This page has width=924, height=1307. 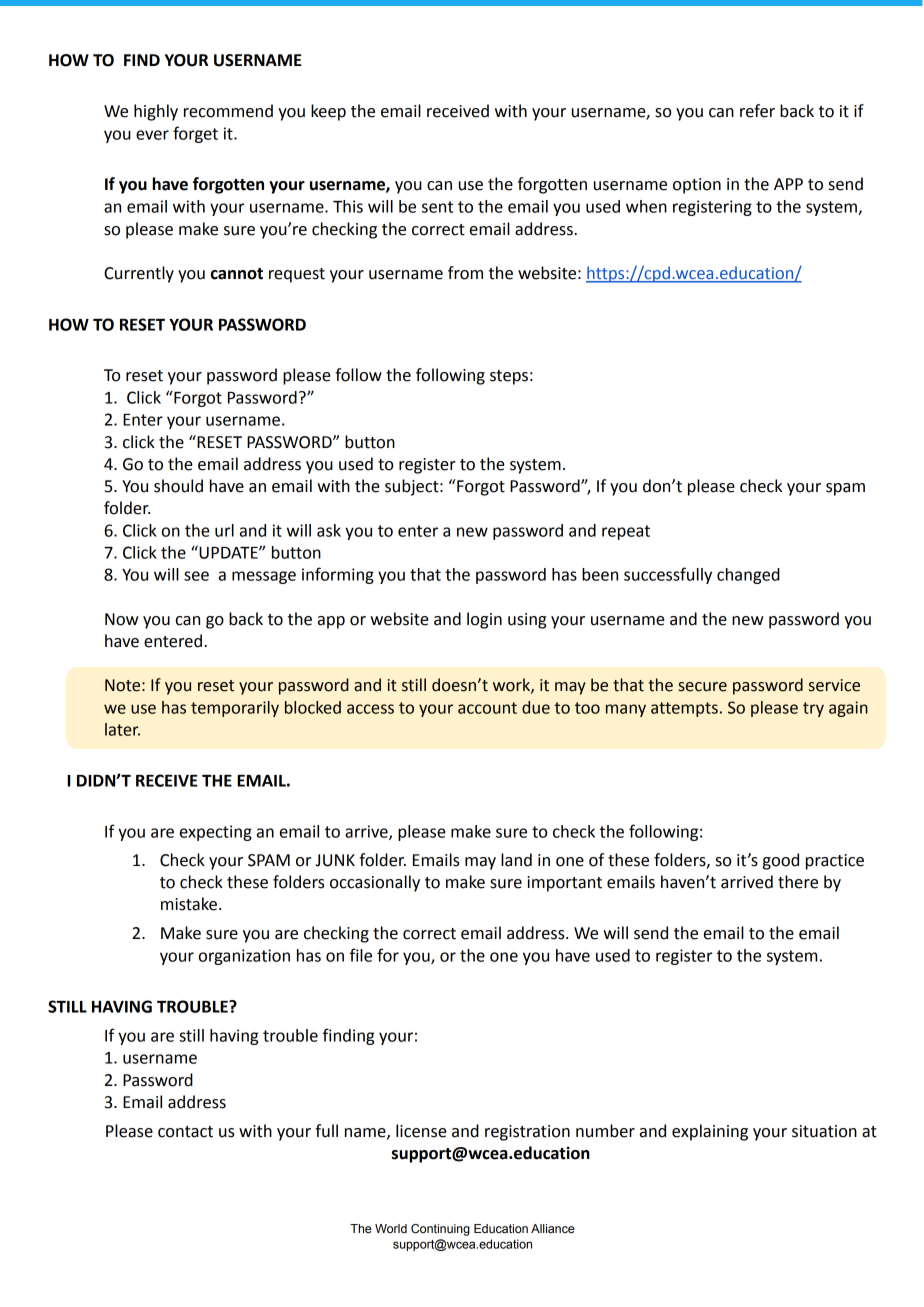 I want to click on account, so click(x=487, y=708).
